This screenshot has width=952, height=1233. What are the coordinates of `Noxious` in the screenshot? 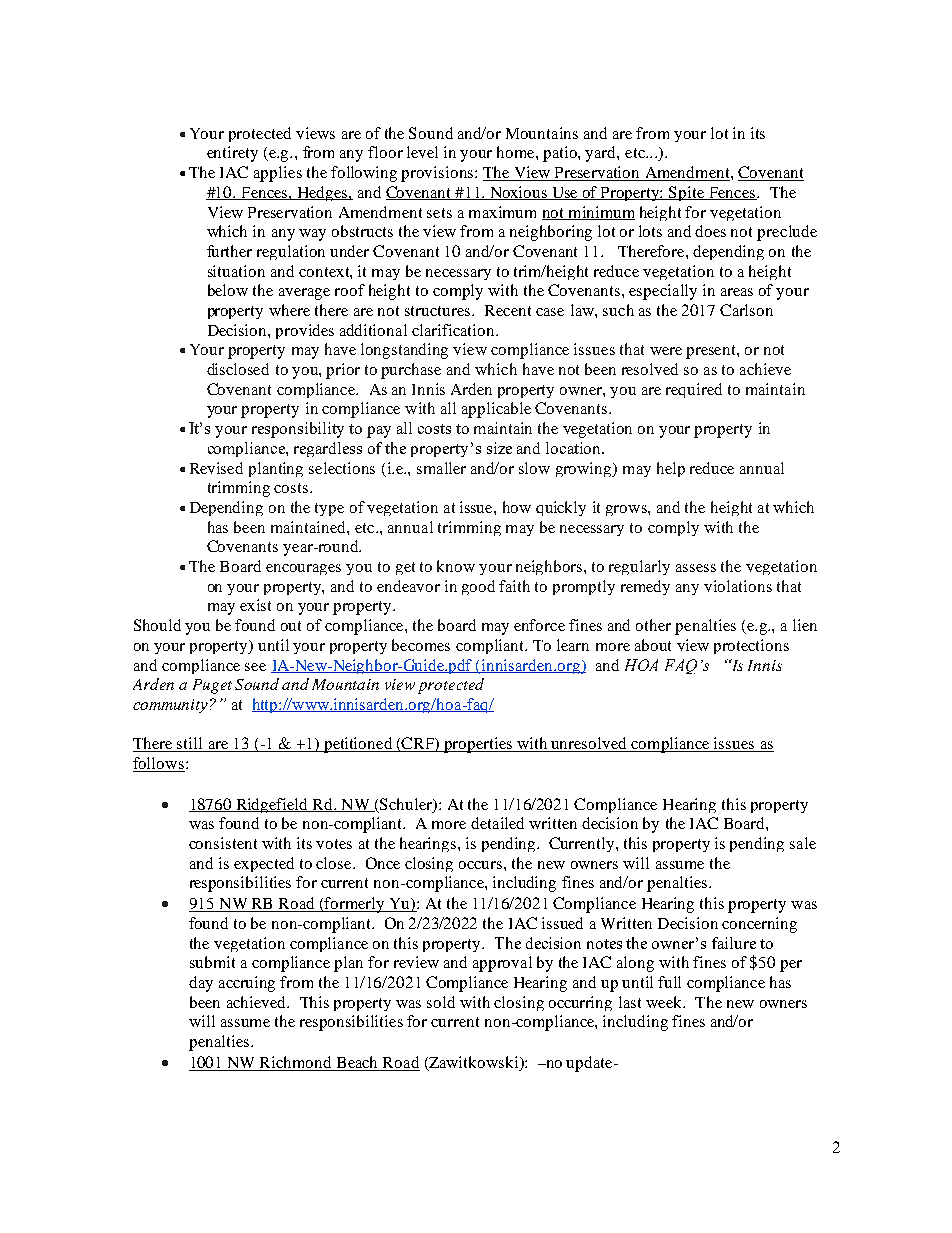 It's located at (519, 193).
